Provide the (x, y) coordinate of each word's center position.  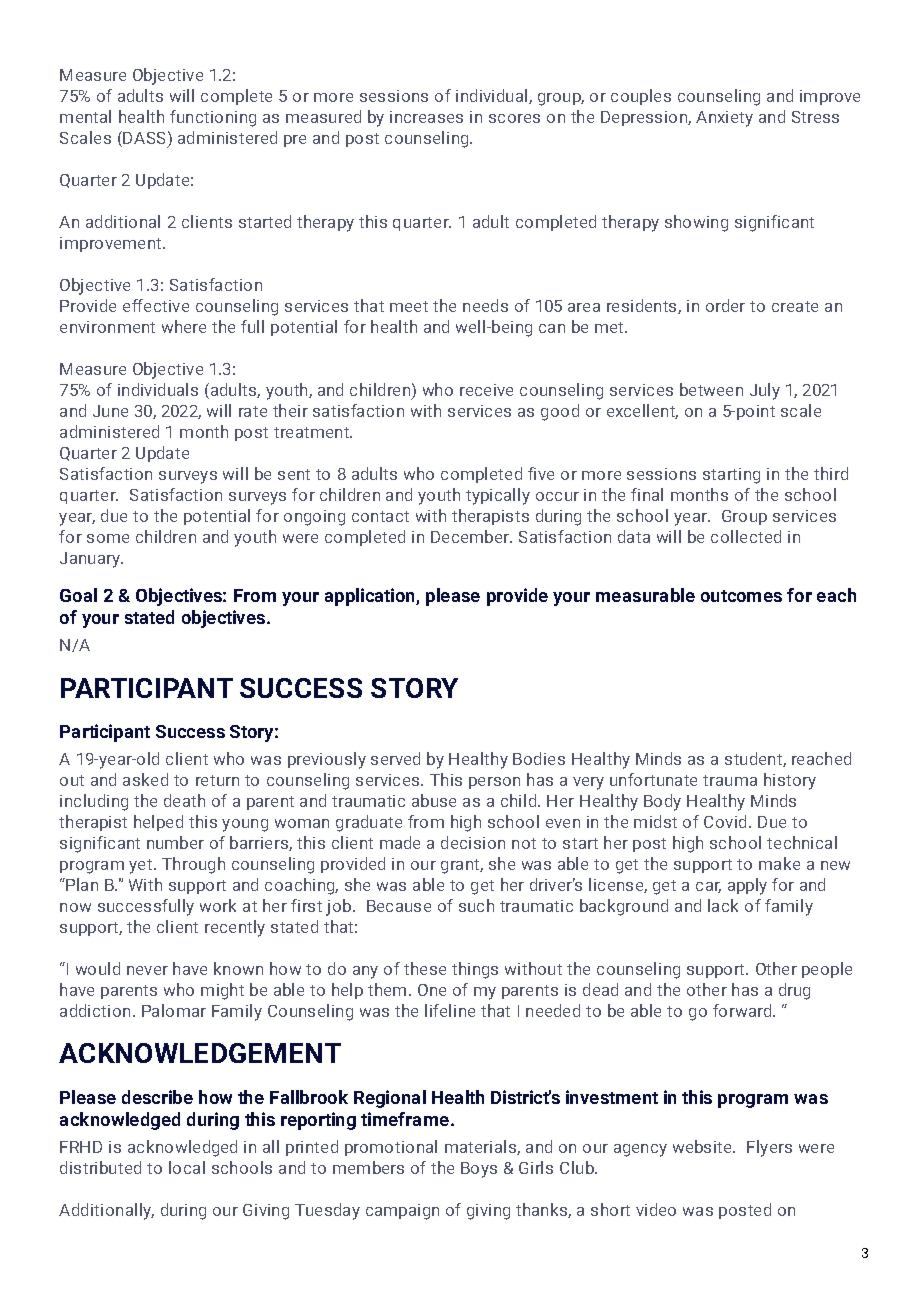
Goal (78, 595)
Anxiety (724, 119)
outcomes (741, 596)
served (395, 758)
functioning (213, 118)
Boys (479, 1170)
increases (426, 117)
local (187, 1167)
